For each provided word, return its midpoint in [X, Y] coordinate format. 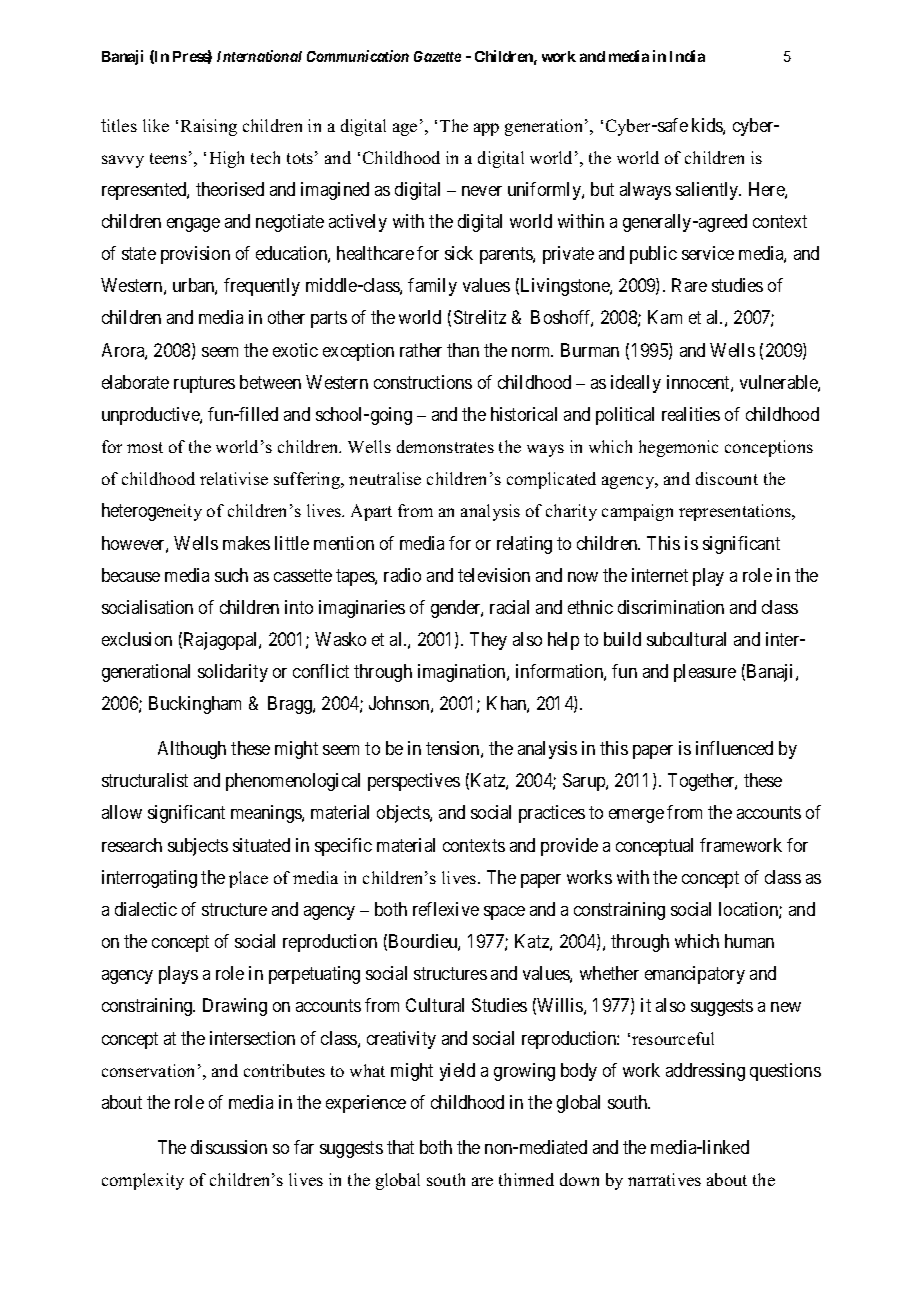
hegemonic [678, 448]
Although [192, 750]
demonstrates [445, 446]
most [145, 447]
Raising [209, 127]
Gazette [437, 56]
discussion [229, 1147]
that [400, 1147]
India [687, 56]
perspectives [414, 782]
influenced [734, 748]
